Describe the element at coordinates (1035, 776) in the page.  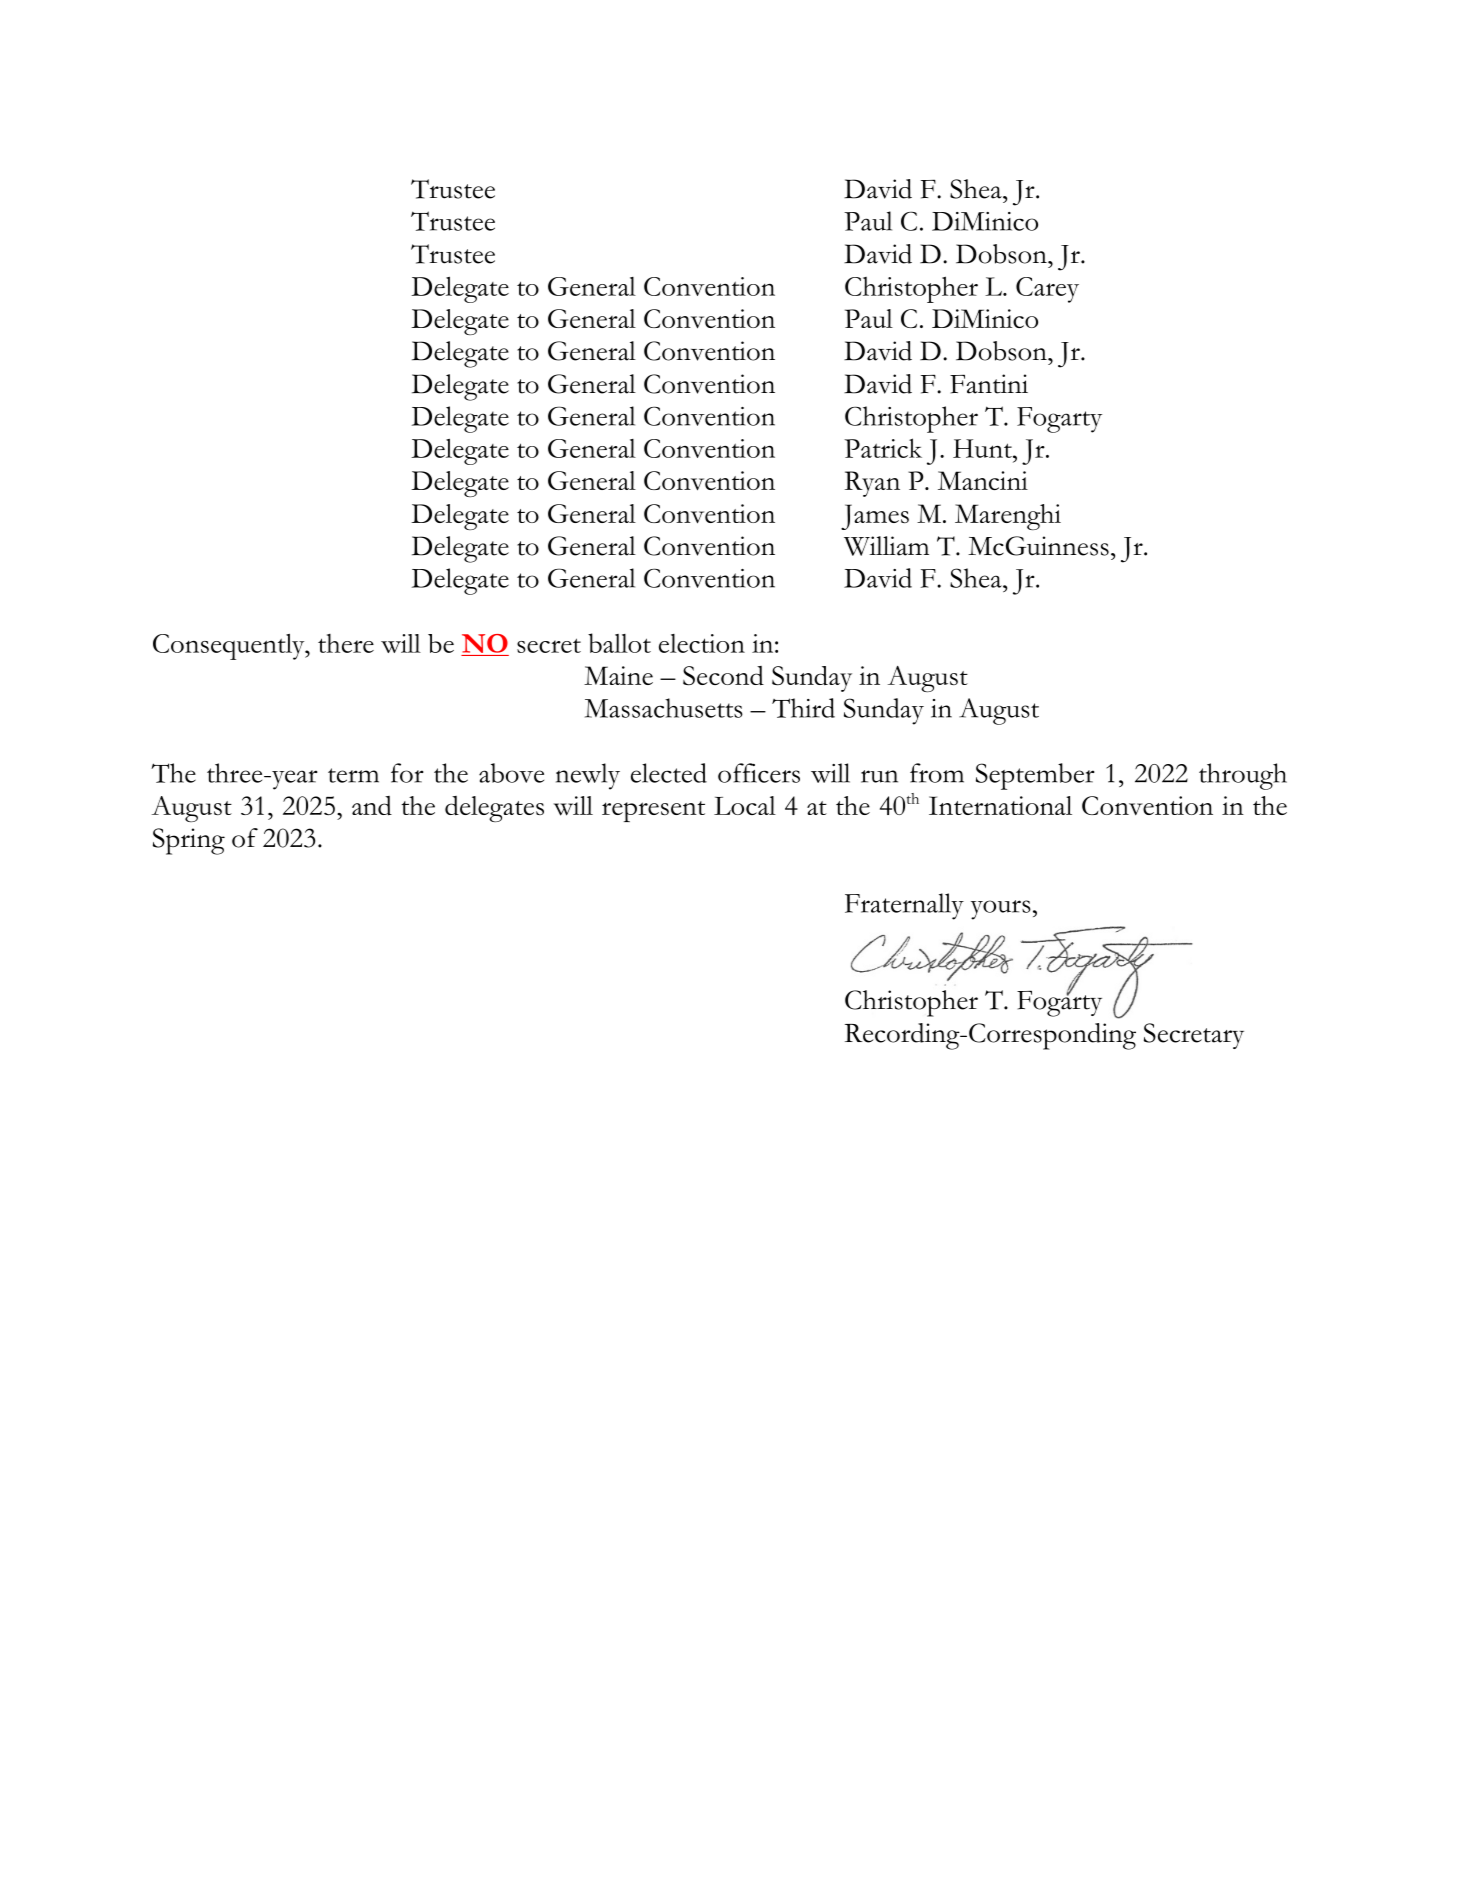
I see `September` at that location.
